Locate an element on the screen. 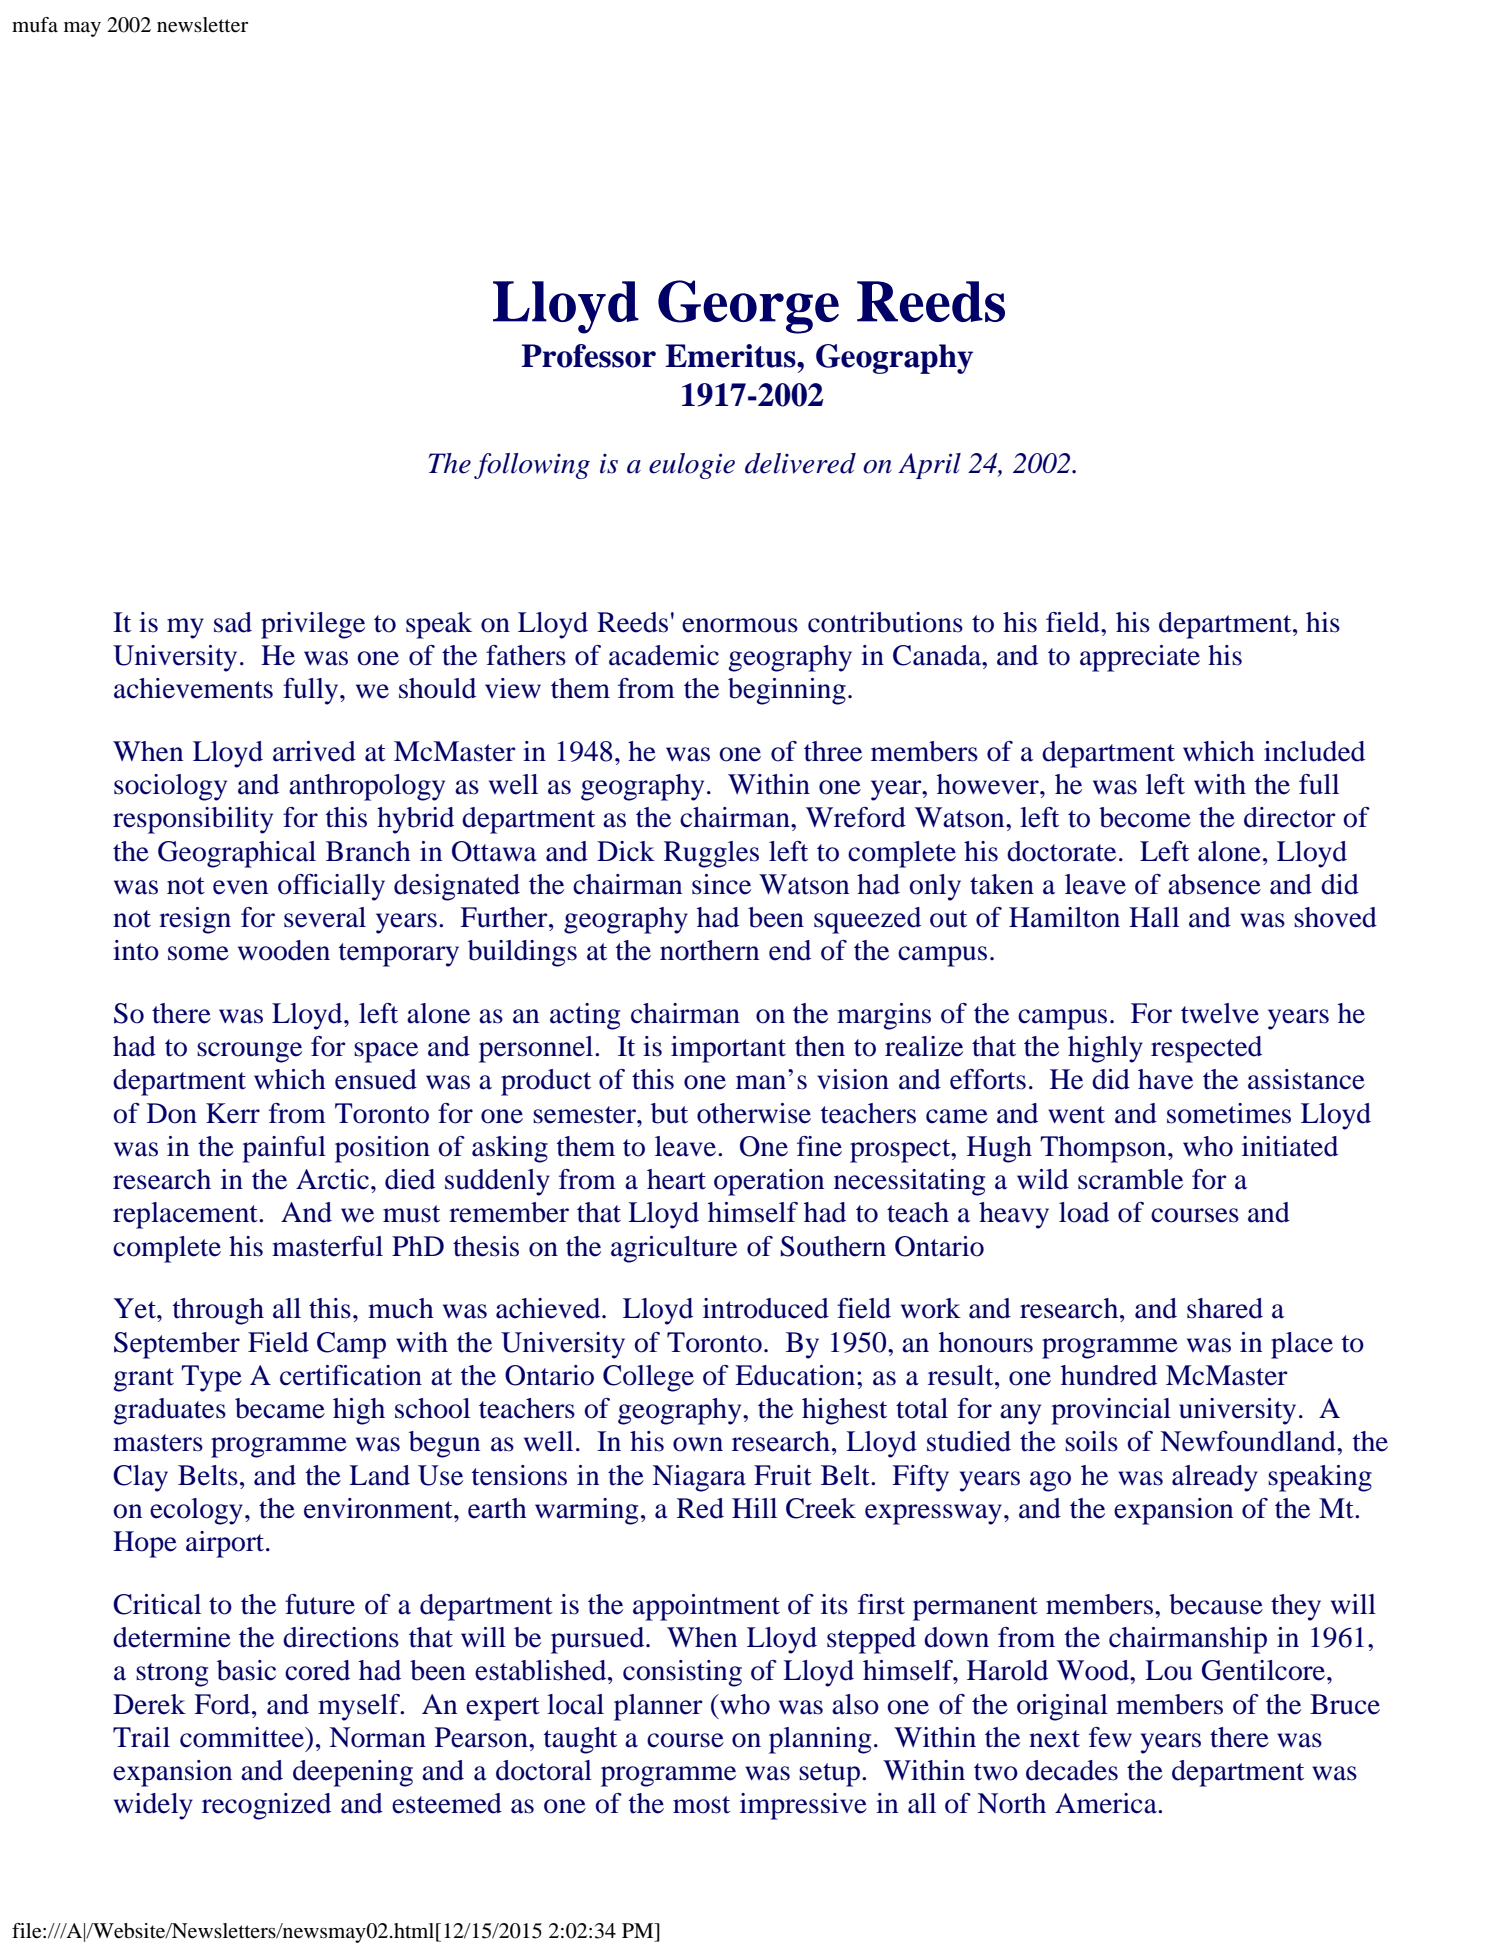 The height and width of the screenshot is (1950, 1507). George is located at coordinates (748, 307).
